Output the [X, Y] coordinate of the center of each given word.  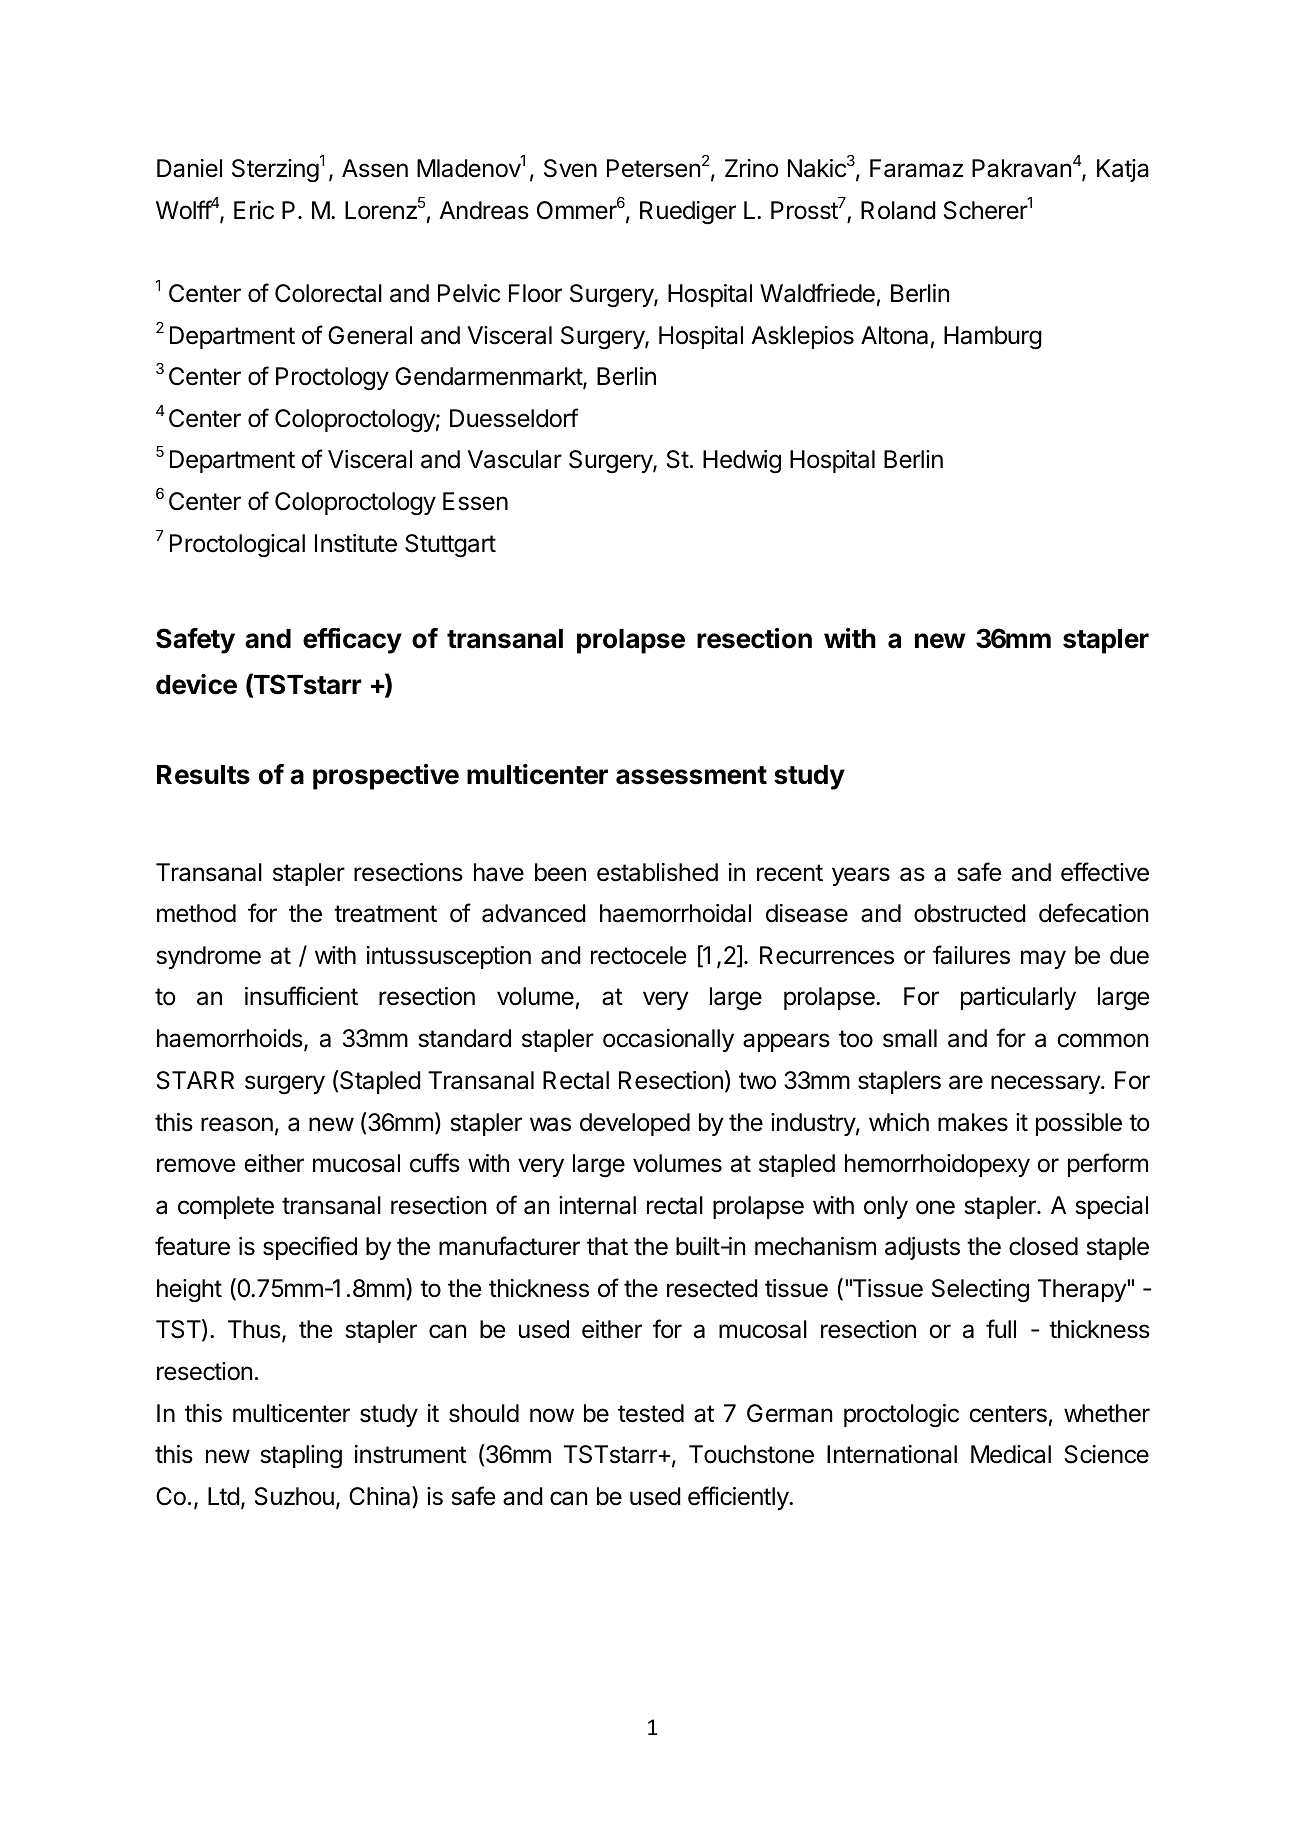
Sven [570, 168]
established [657, 872]
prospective [386, 777]
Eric [254, 210]
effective [1105, 872]
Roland [898, 210]
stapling [301, 1456]
